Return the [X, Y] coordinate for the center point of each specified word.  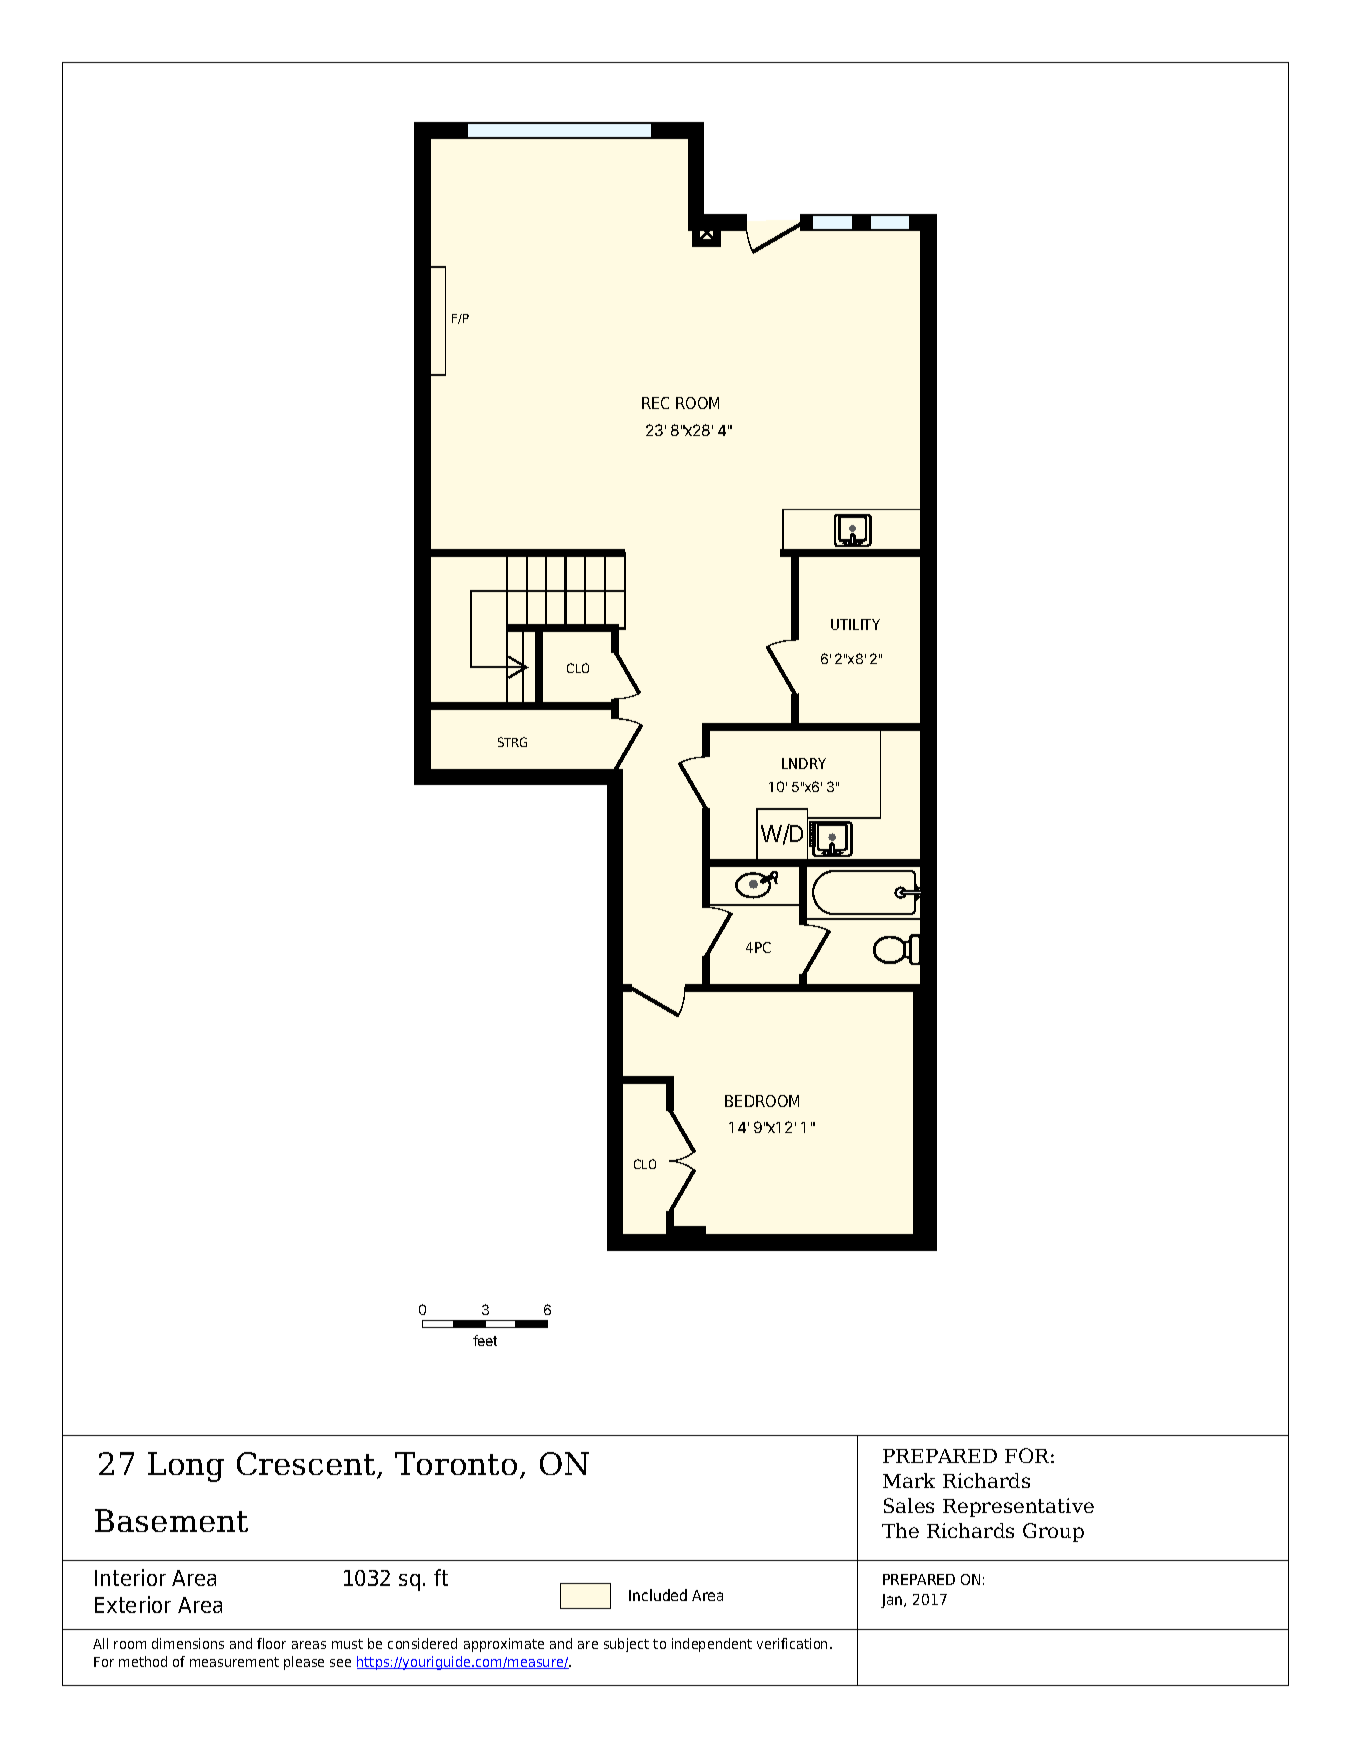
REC [655, 403]
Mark [909, 1480]
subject [626, 1645]
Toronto [456, 1463]
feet [485, 1340]
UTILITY [855, 624]
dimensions [188, 1643]
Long [186, 1467]
